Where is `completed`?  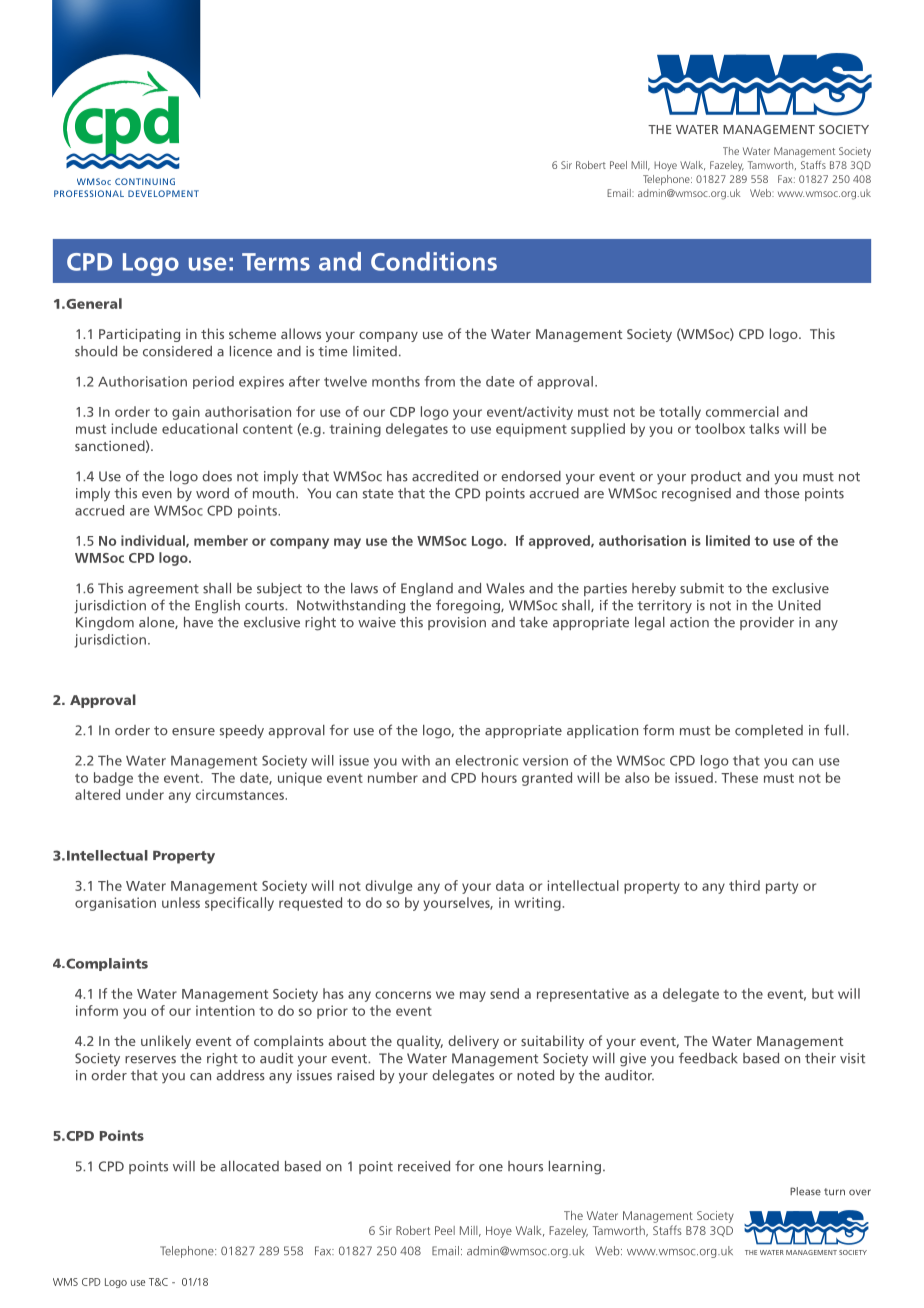
completed is located at coordinates (769, 731).
